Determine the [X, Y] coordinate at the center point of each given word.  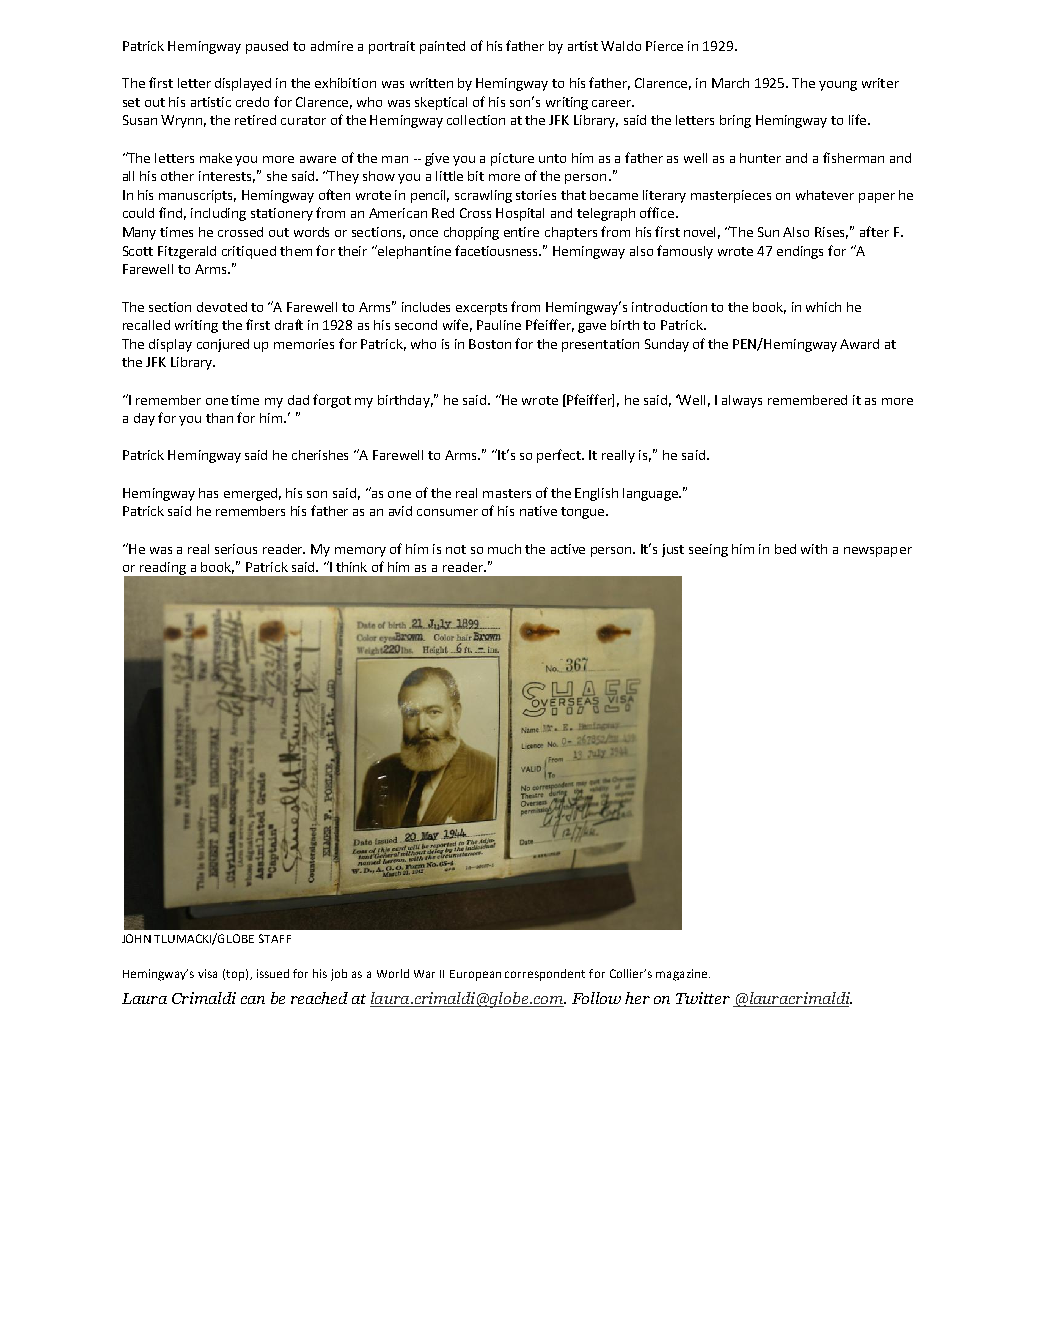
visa [207, 973]
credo [252, 102]
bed [785, 549]
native [538, 511]
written [431, 83]
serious [236, 549]
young [838, 86]
